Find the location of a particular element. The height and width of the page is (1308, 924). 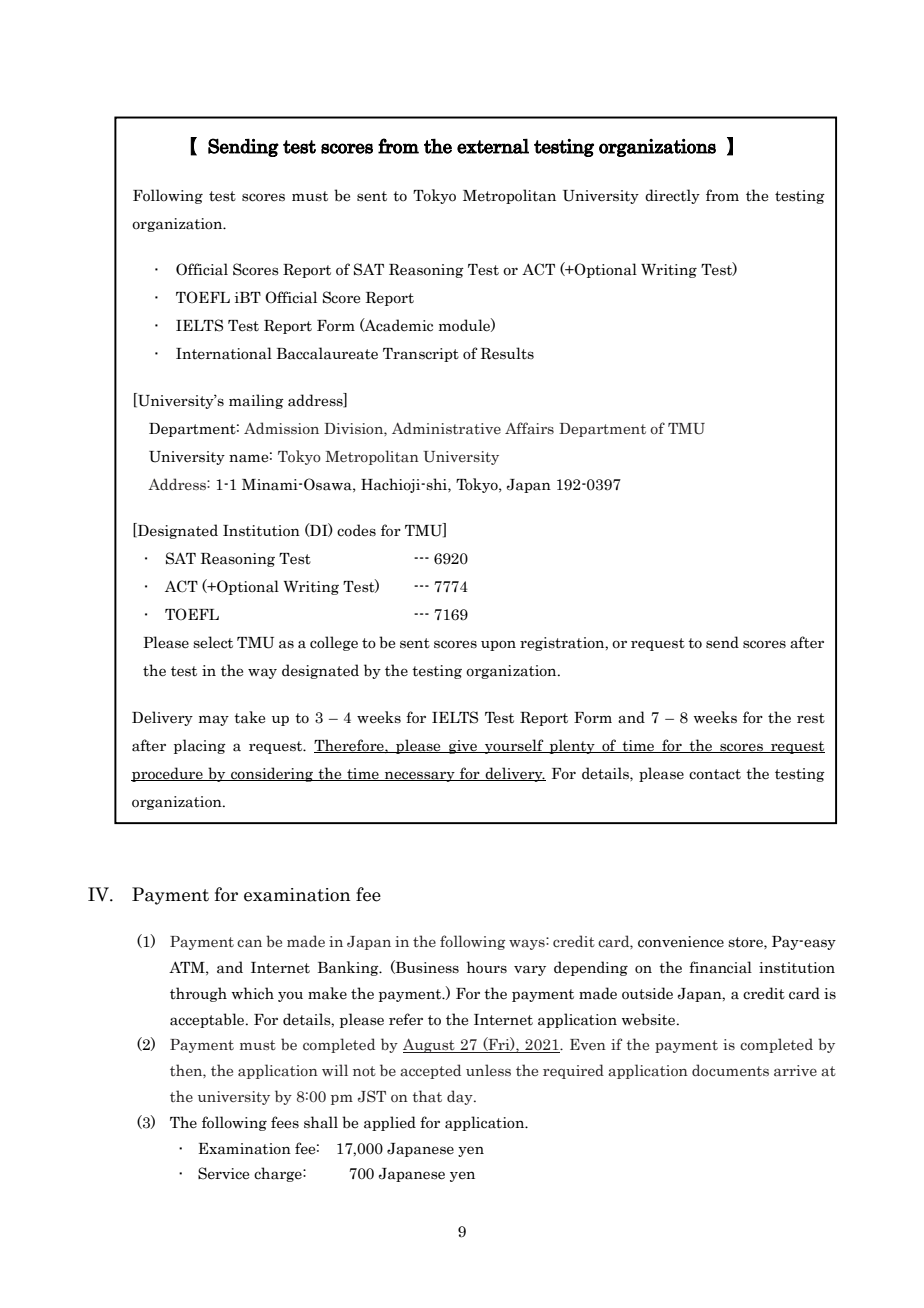

Admission is located at coordinates (281, 428).
